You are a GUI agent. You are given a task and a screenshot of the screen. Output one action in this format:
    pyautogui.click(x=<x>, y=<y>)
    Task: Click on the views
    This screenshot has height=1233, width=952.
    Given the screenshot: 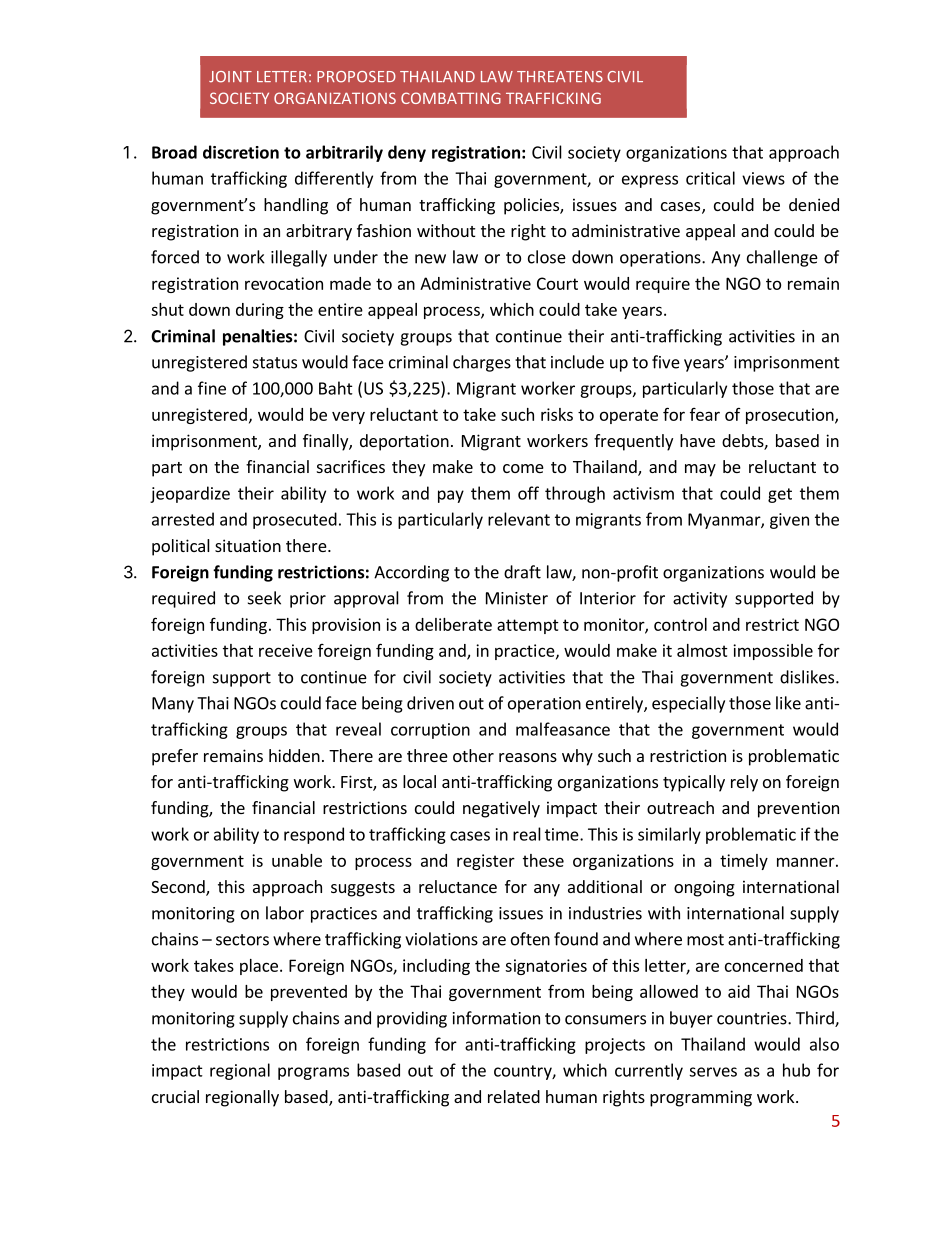 What is the action you would take?
    pyautogui.click(x=763, y=178)
